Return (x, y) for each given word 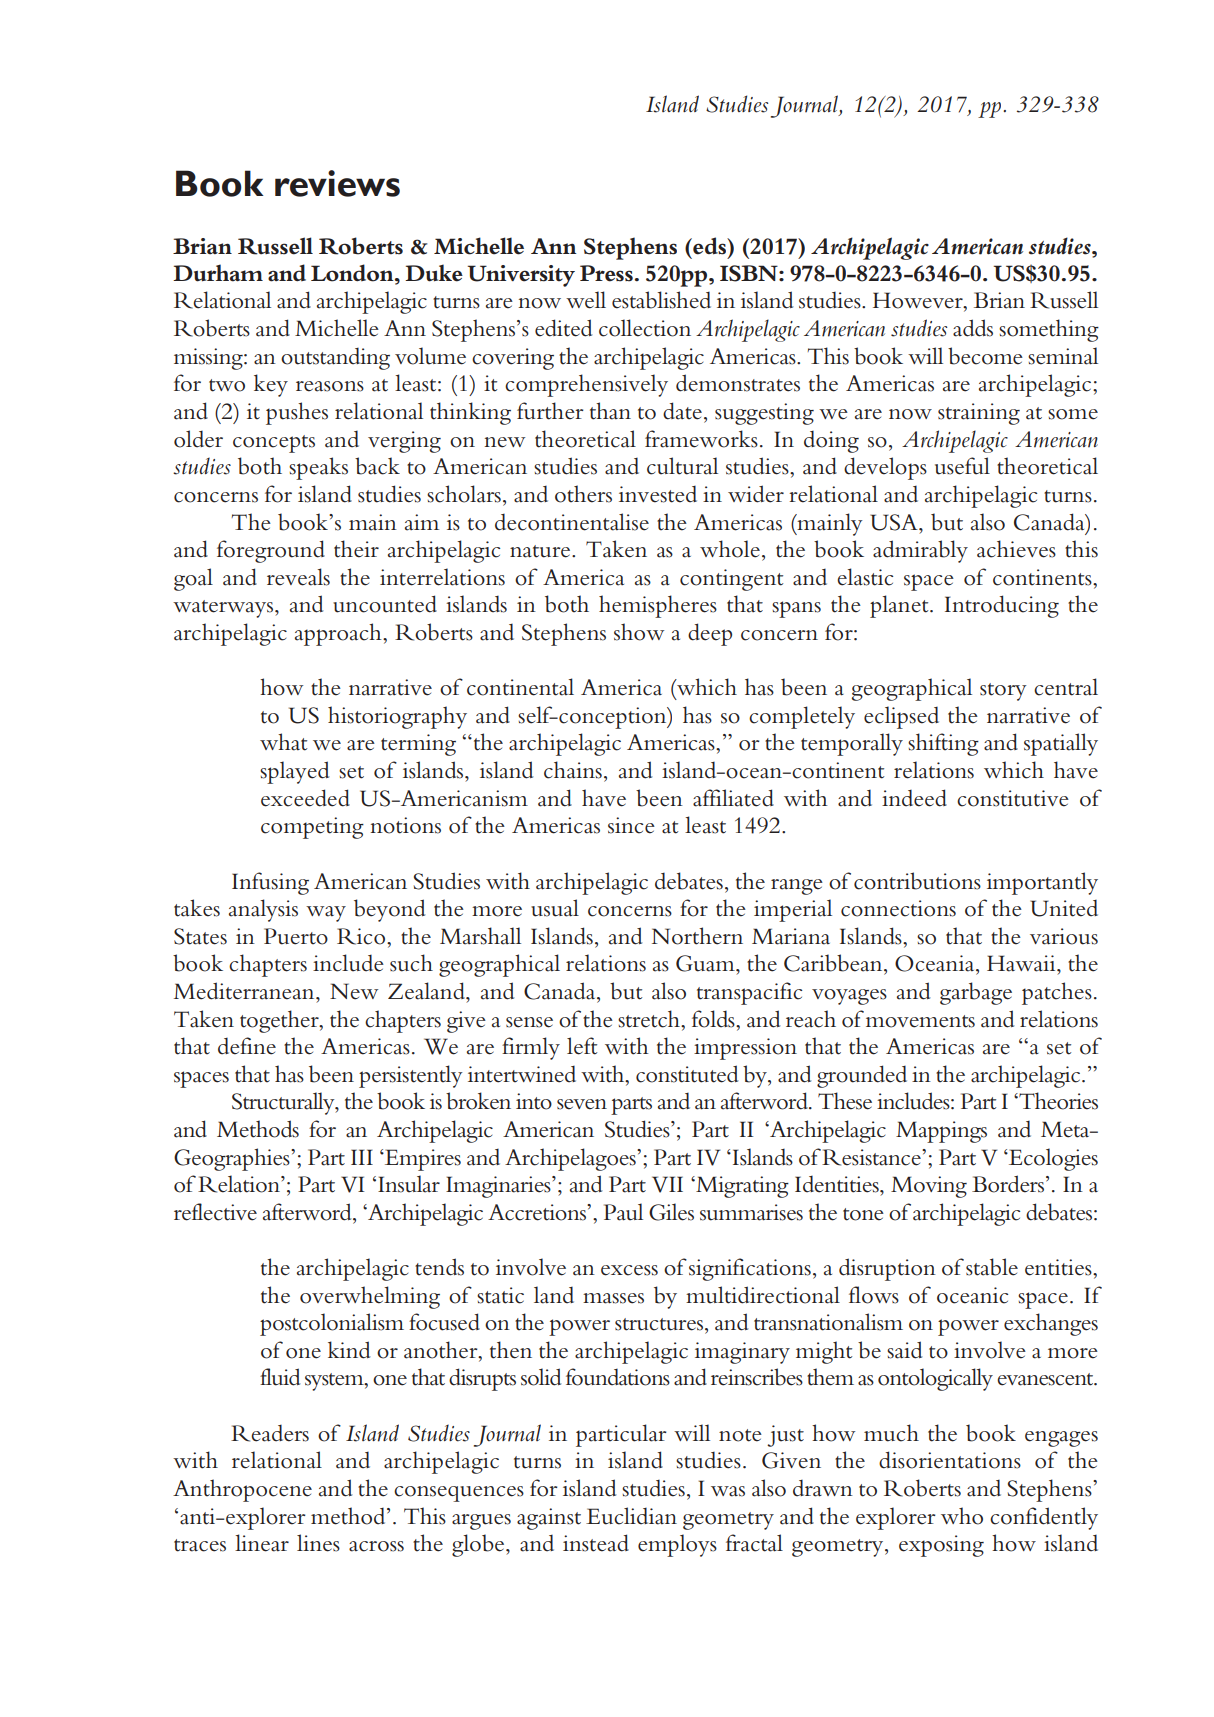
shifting (943, 744)
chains (573, 770)
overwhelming (370, 1297)
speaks (318, 468)
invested (658, 494)
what (283, 742)
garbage (976, 993)
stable (992, 1267)
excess (629, 1270)
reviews (337, 183)
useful (962, 466)
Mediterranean (245, 991)
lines (318, 1543)
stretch (650, 1019)
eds (710, 246)
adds (973, 328)
